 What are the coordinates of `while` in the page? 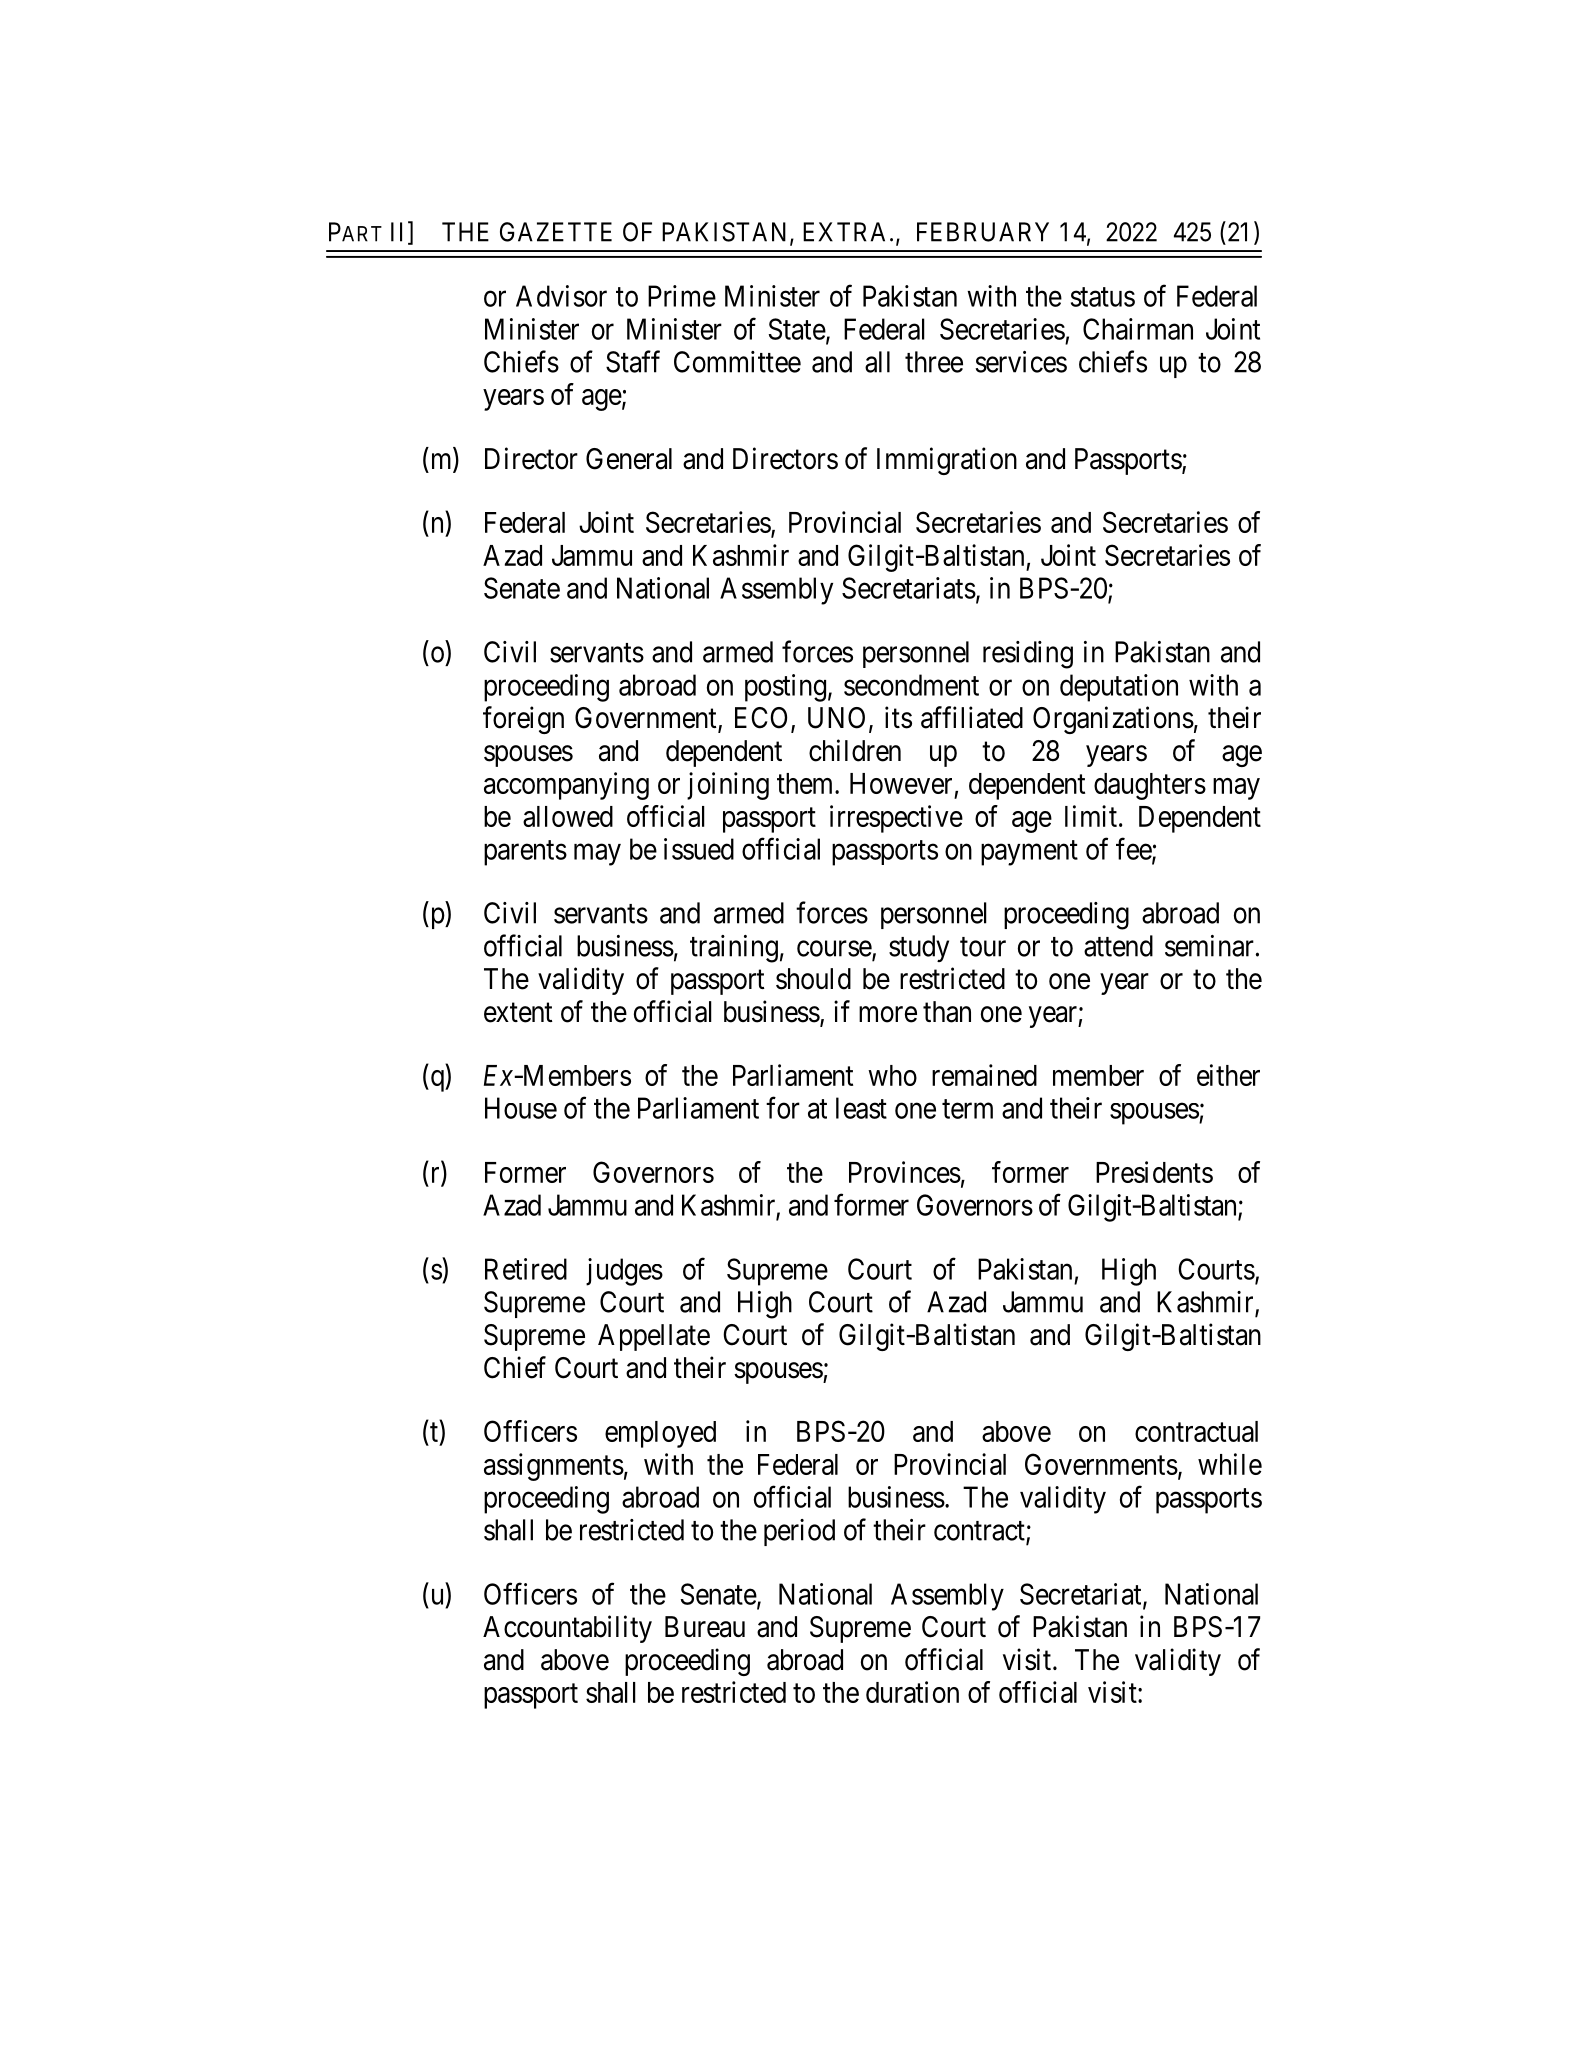 It's located at (1230, 1464).
